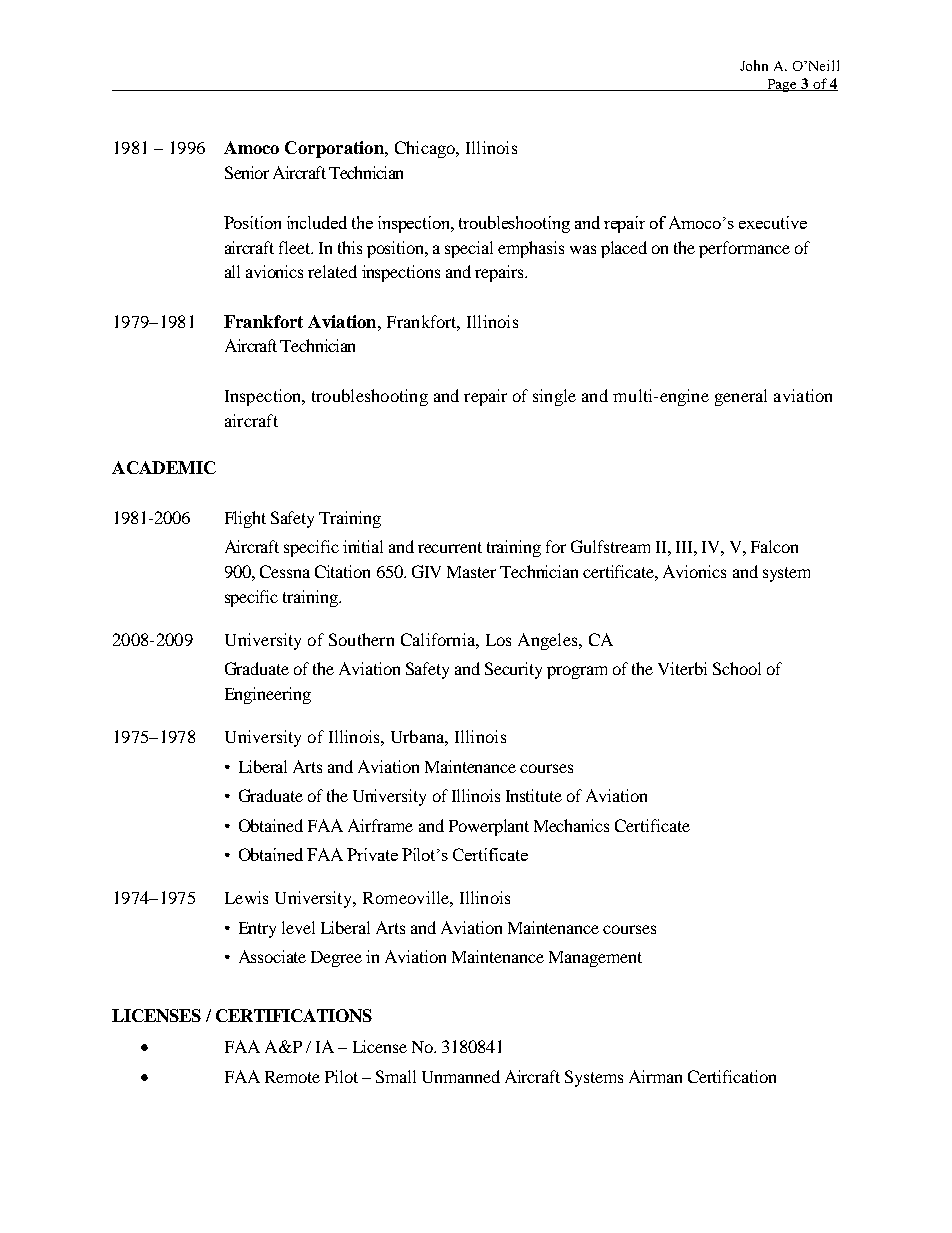 The width and height of the page is (952, 1233). I want to click on Southern, so click(361, 639).
